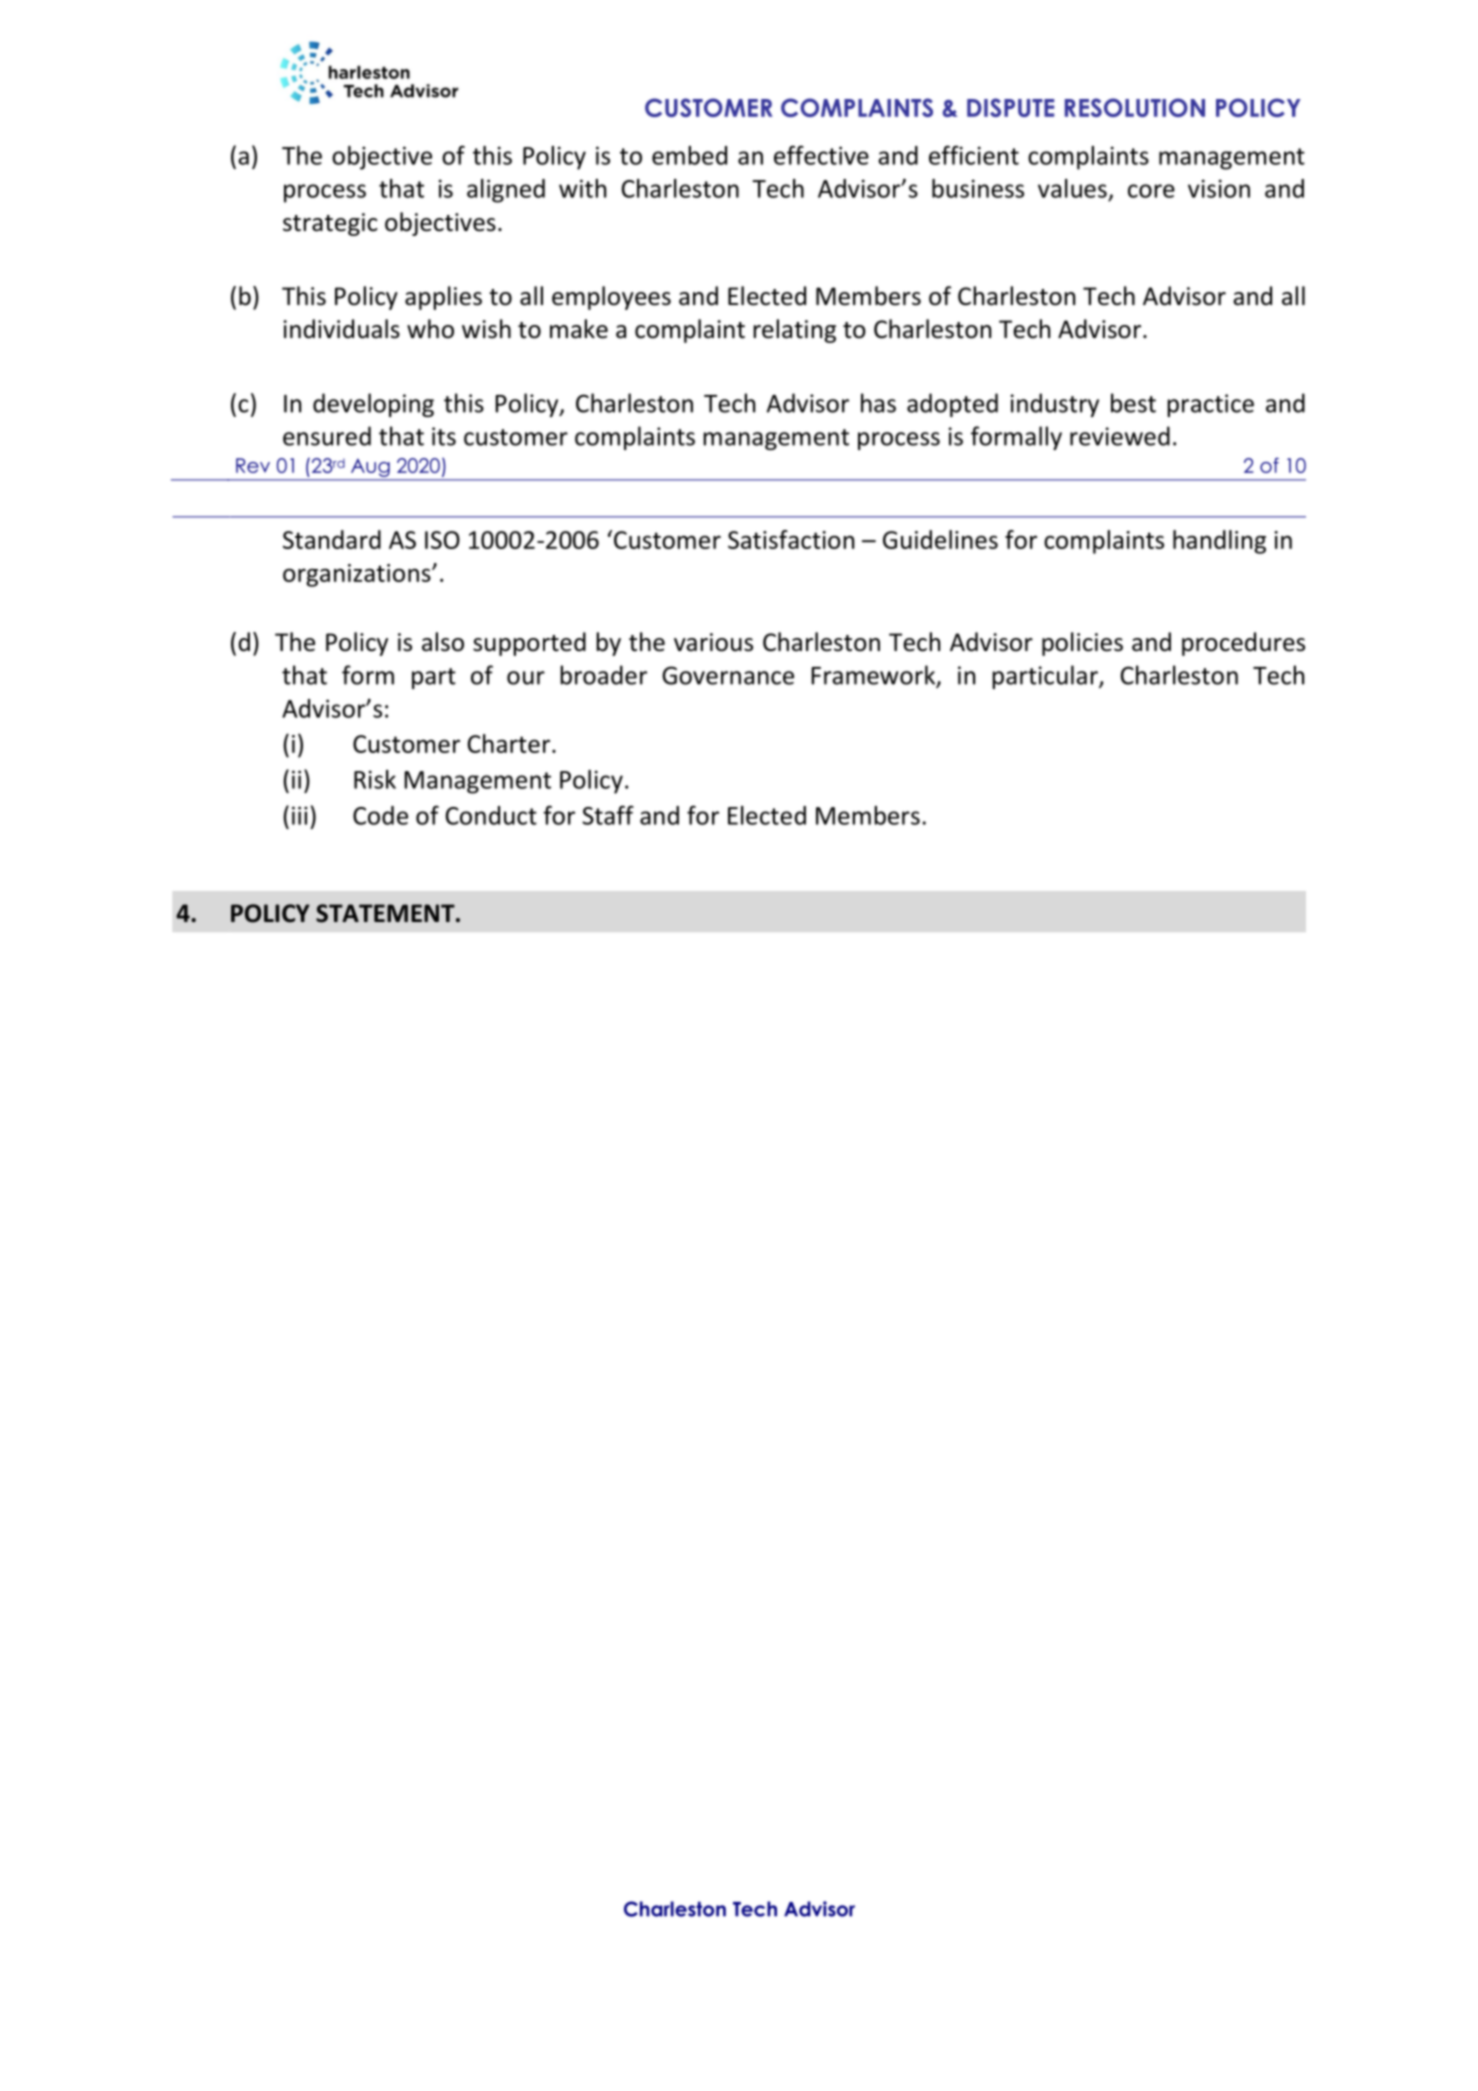 Image resolution: width=1478 pixels, height=2091 pixels. Describe the element at coordinates (373, 405) in the document. I see `developing` at that location.
